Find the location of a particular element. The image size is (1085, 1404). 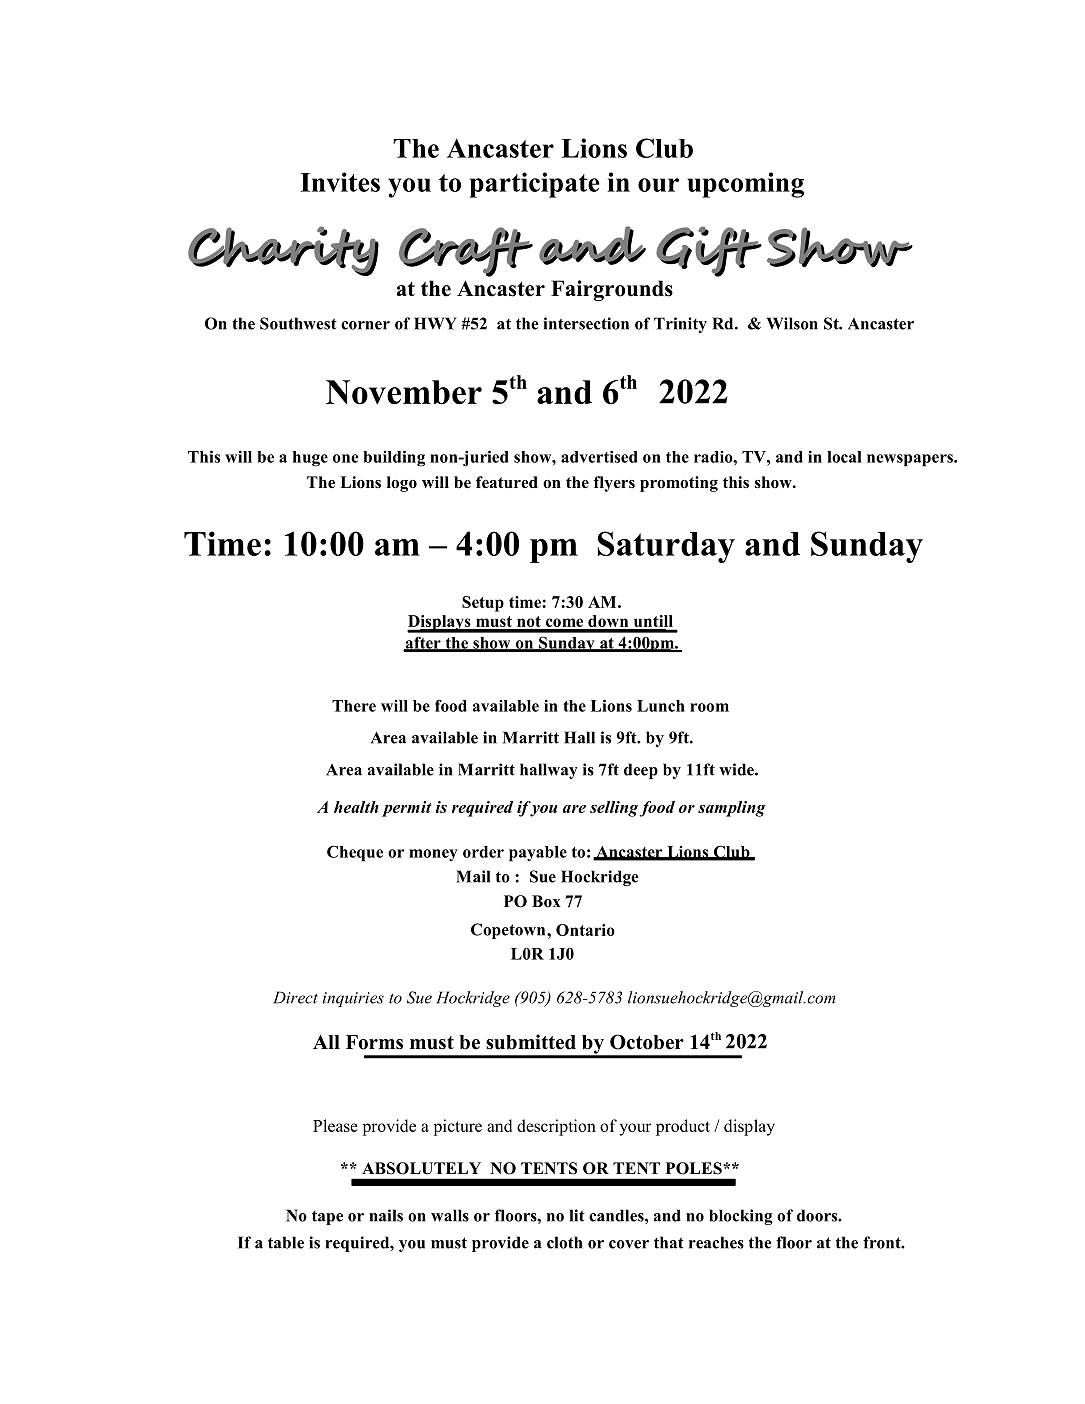

lit is located at coordinates (577, 1215).
